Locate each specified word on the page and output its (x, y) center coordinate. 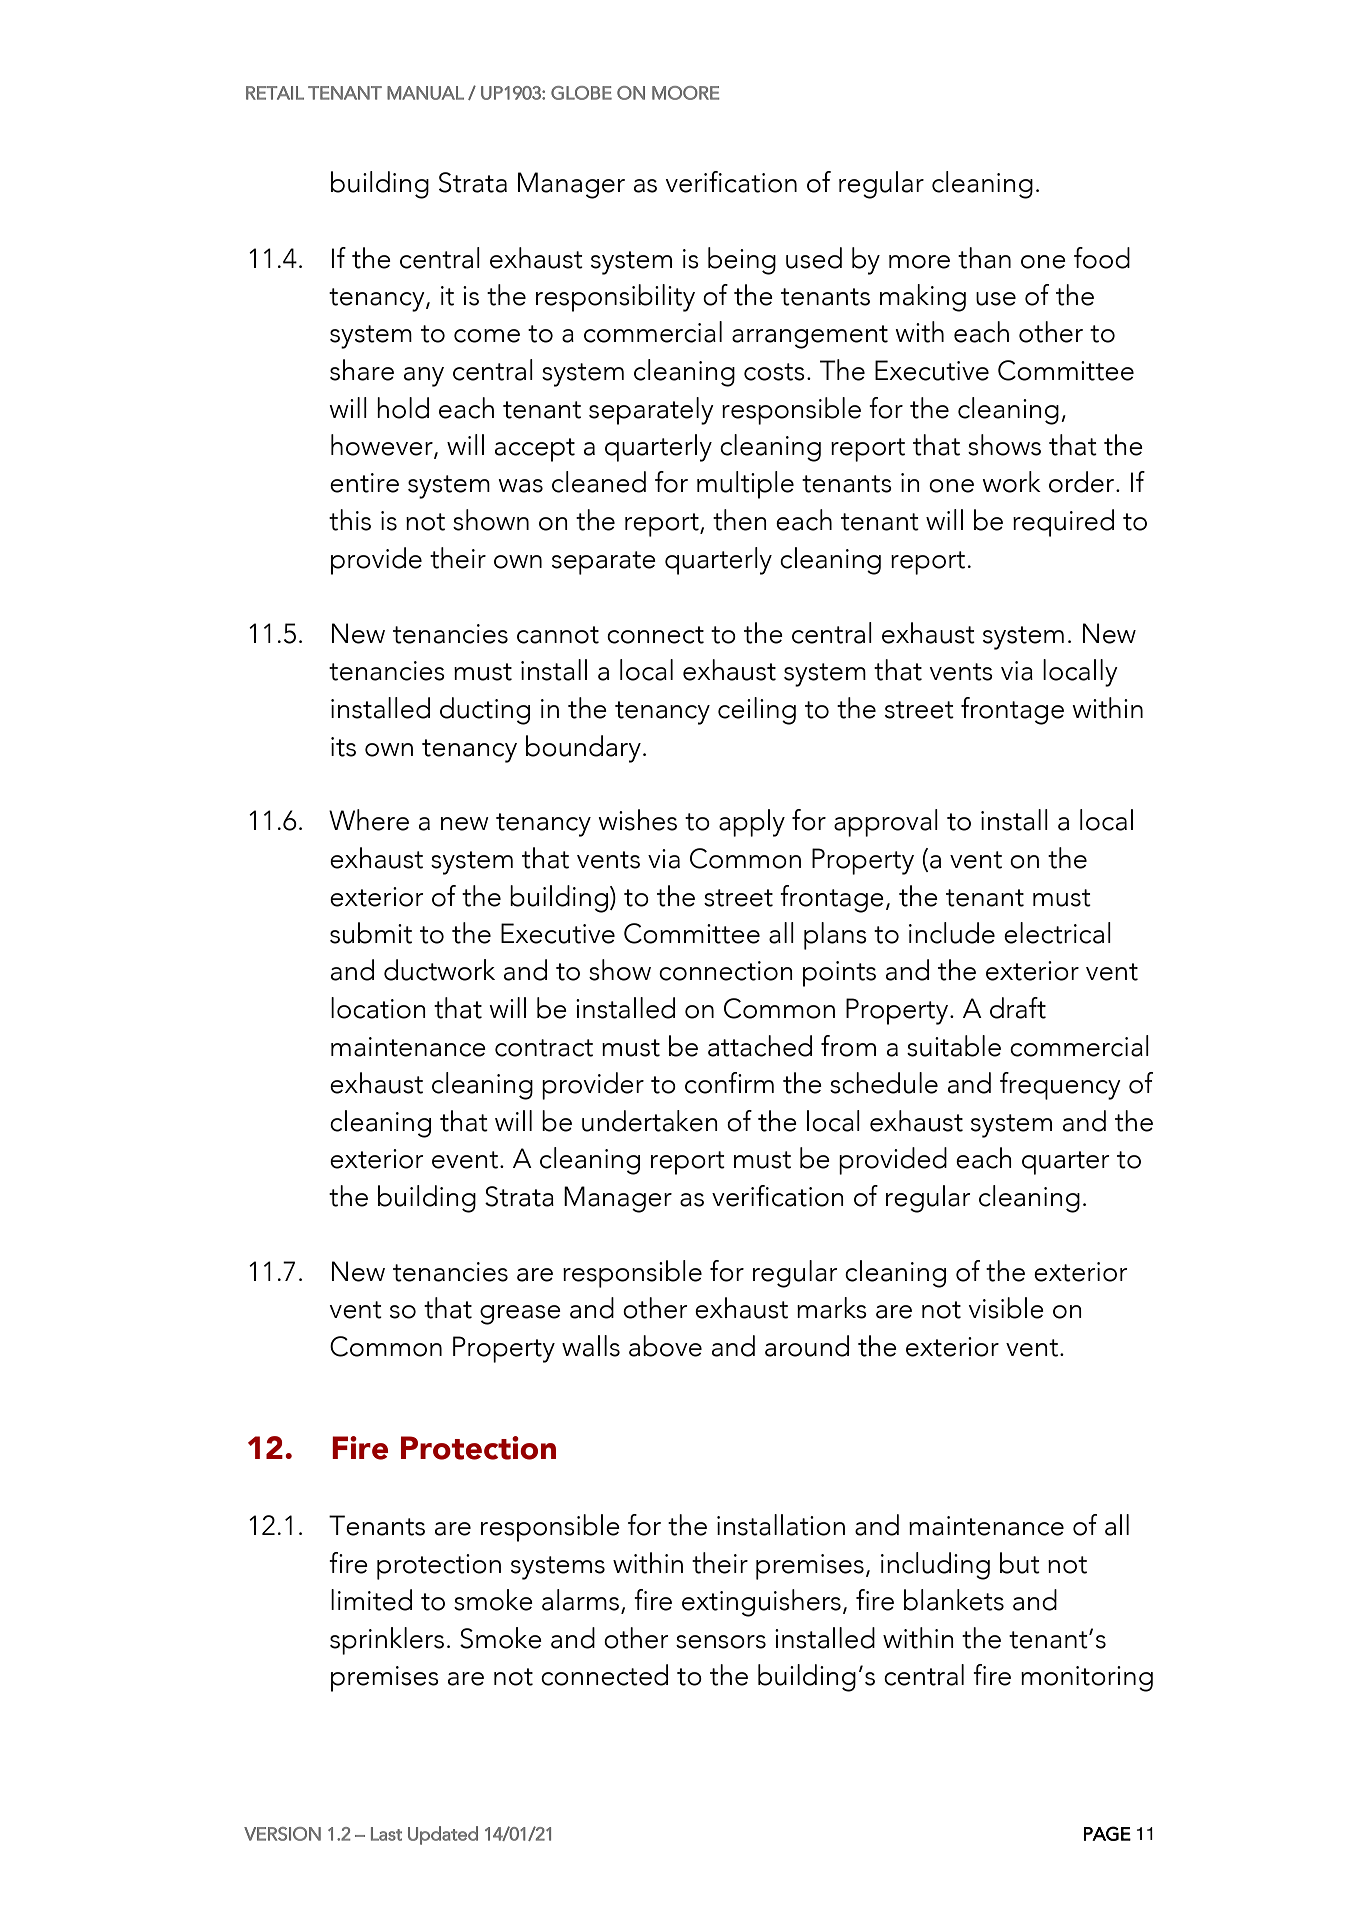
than (984, 258)
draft (1018, 1008)
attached (760, 1046)
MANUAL (425, 93)
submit (371, 933)
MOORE (685, 93)
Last (386, 1834)
